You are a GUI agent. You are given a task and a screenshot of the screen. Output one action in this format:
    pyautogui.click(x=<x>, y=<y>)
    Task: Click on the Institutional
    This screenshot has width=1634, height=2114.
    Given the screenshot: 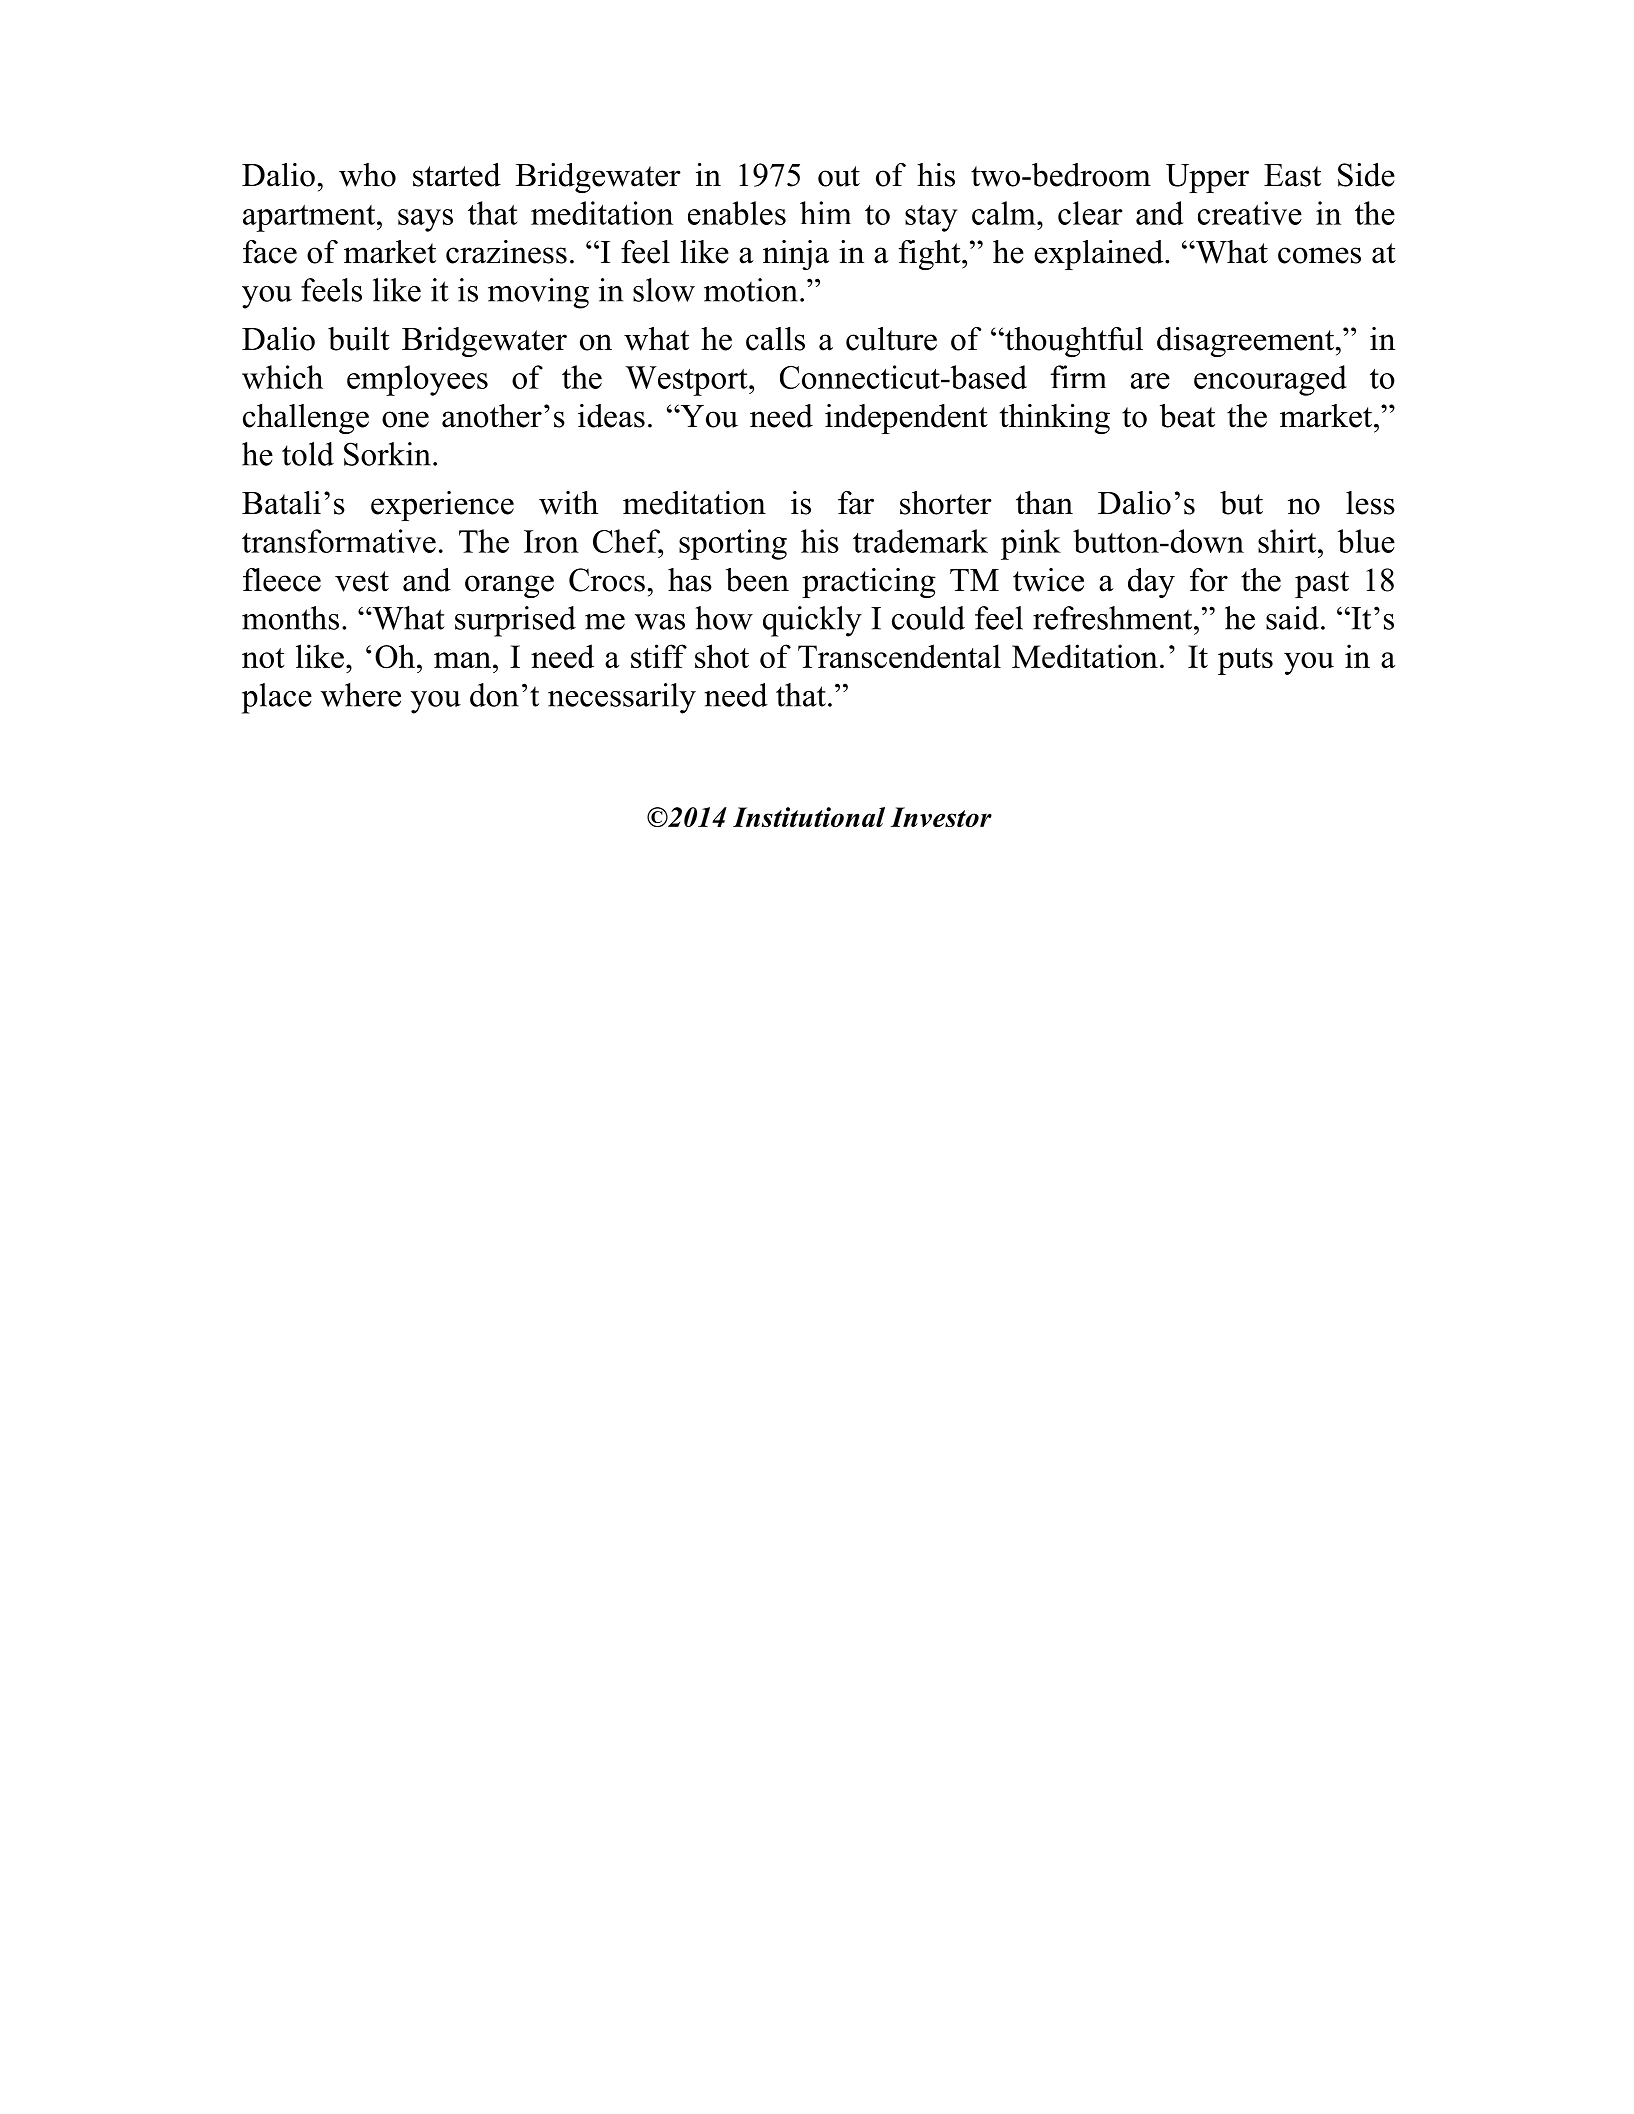 What is the action you would take?
    pyautogui.click(x=809, y=817)
